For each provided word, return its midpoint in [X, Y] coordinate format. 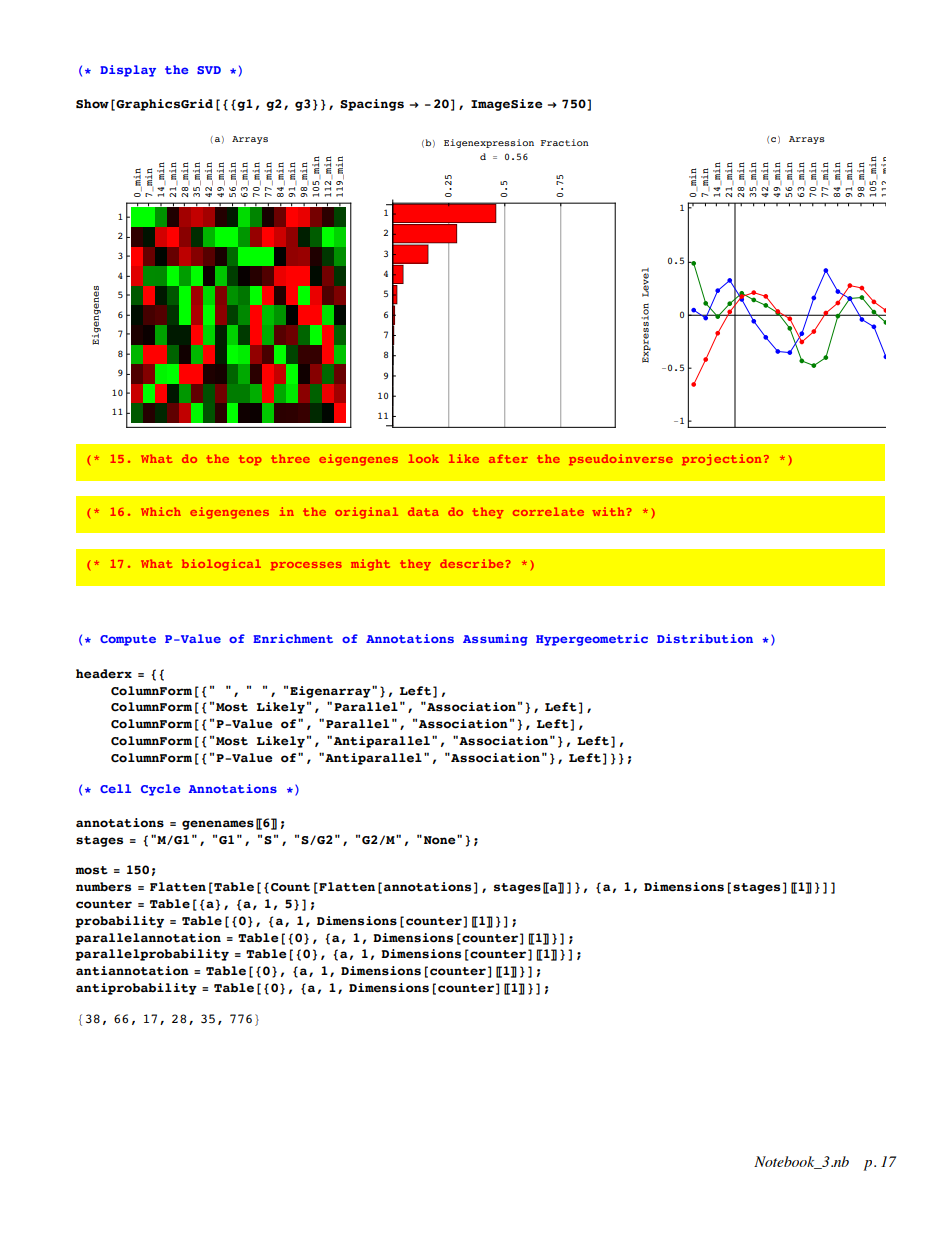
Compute [128, 640]
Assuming [495, 640]
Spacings [372, 105]
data [423, 511]
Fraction [565, 142]
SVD [209, 70]
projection [721, 459]
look [423, 458]
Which [161, 511]
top [250, 460]
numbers [103, 887]
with [608, 511]
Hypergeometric [592, 640]
